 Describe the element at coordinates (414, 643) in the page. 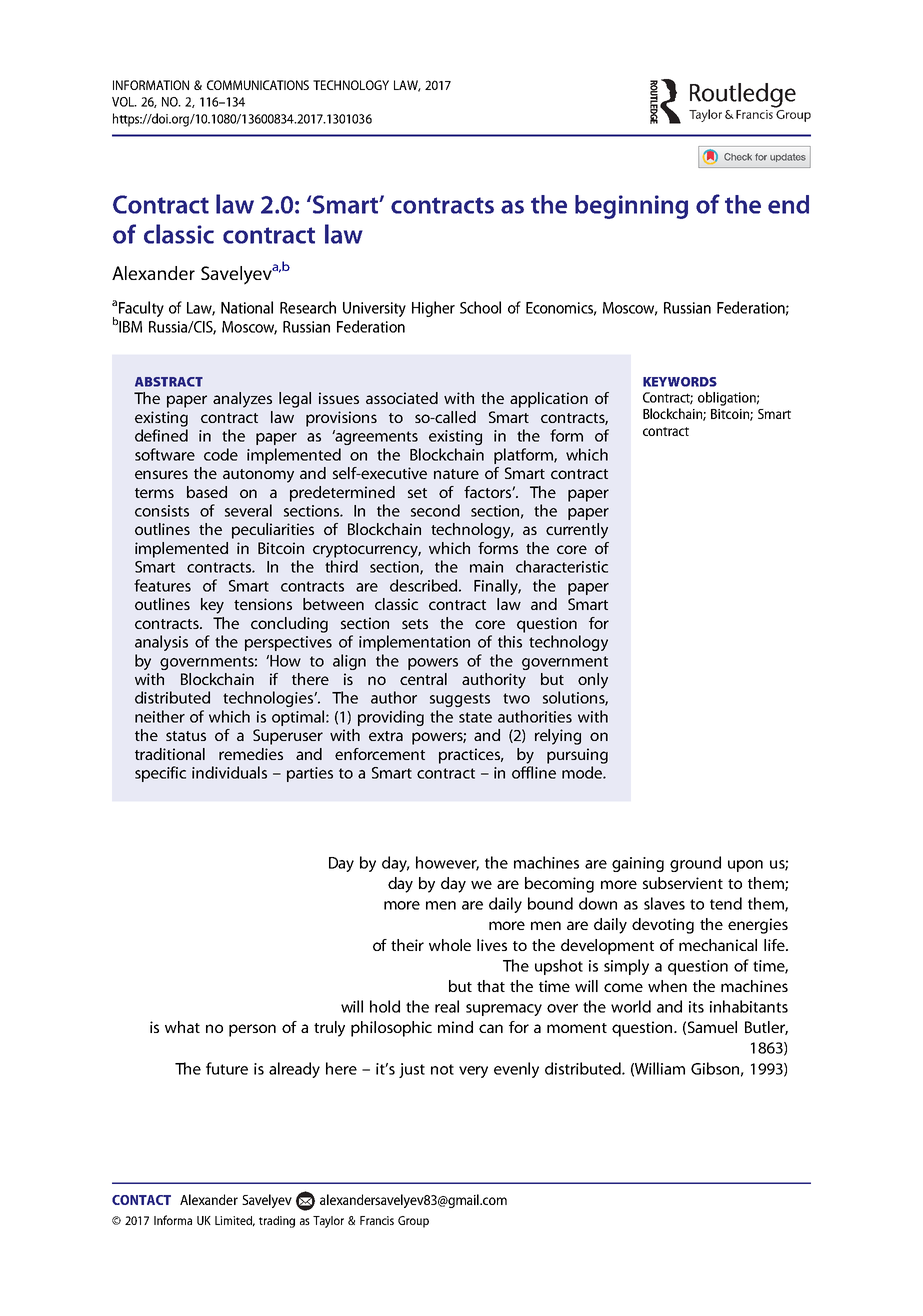

I see `implementation` at that location.
